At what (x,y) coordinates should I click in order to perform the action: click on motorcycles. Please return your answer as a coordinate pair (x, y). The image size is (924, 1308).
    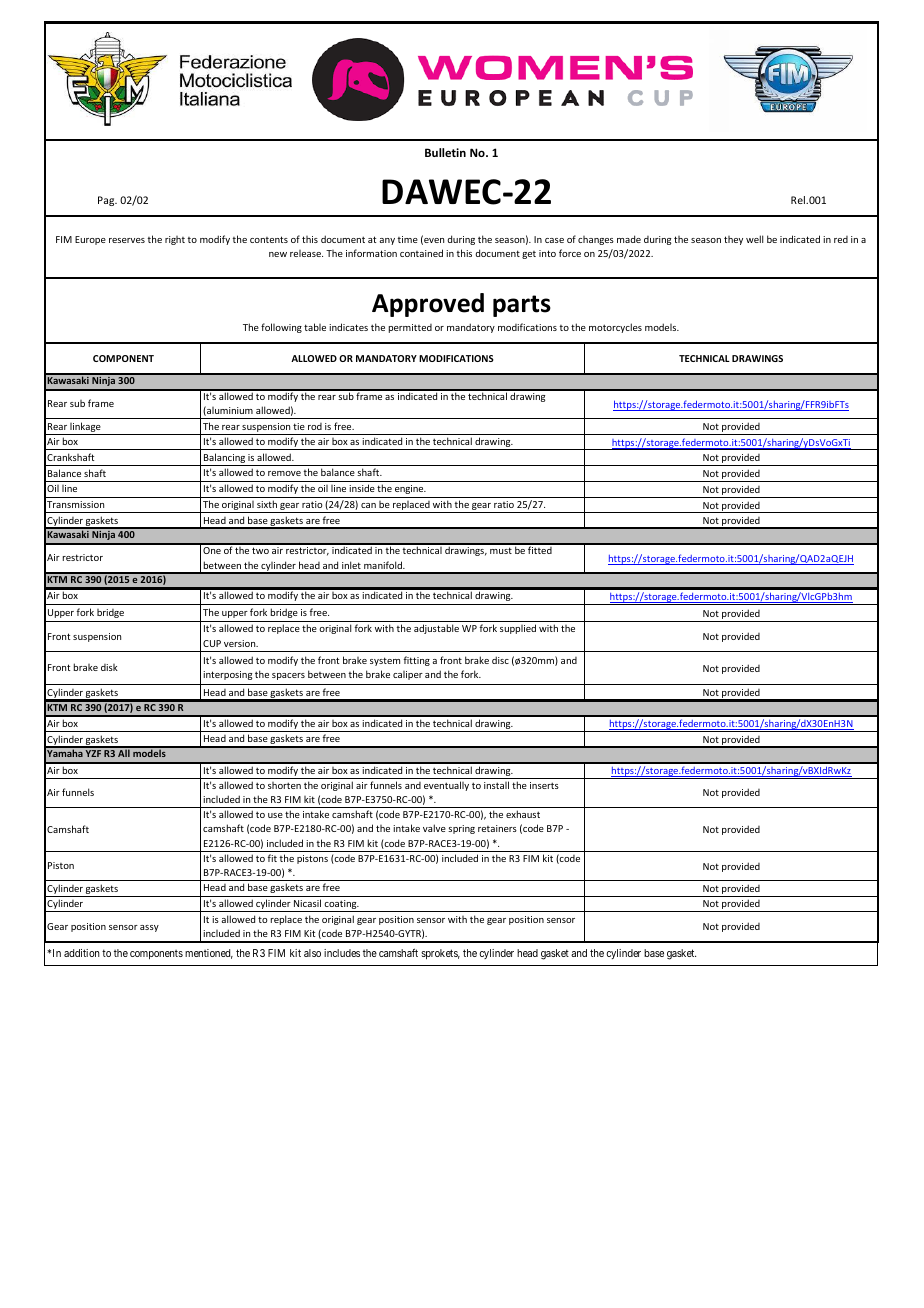
    Looking at the image, I should click on (615, 328).
